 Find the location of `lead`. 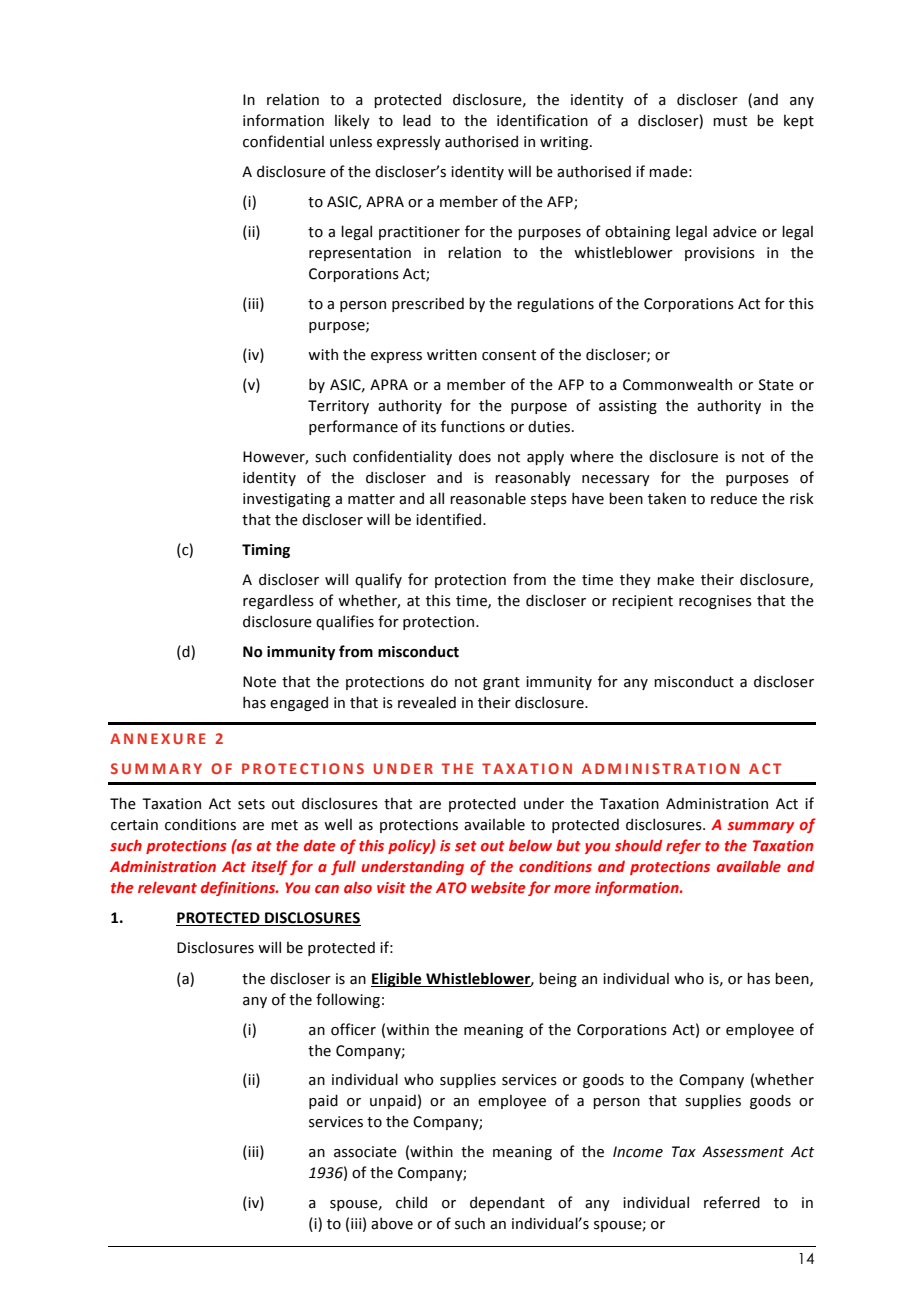

lead is located at coordinates (417, 120).
